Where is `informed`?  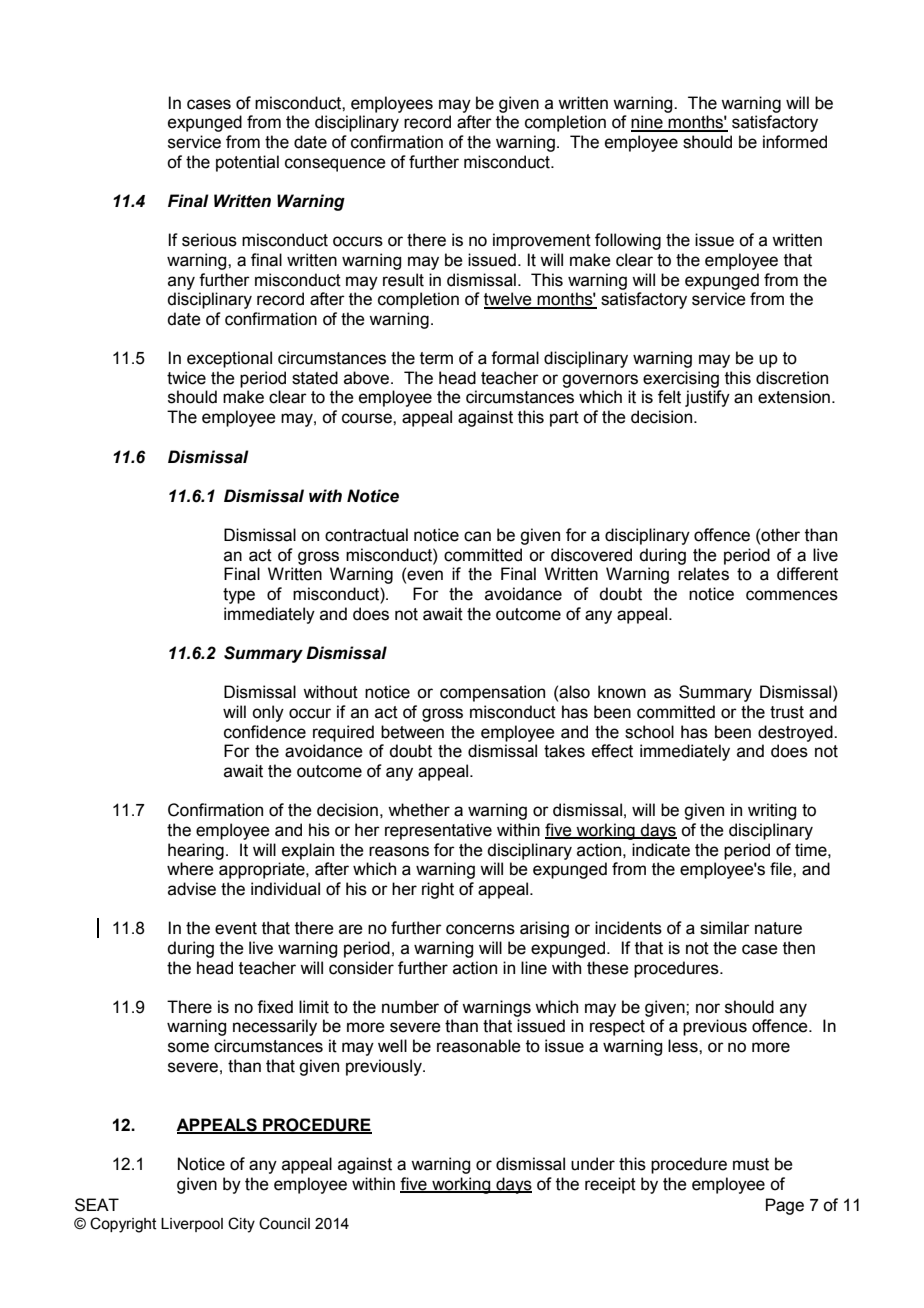 informed is located at coordinates (795, 142).
